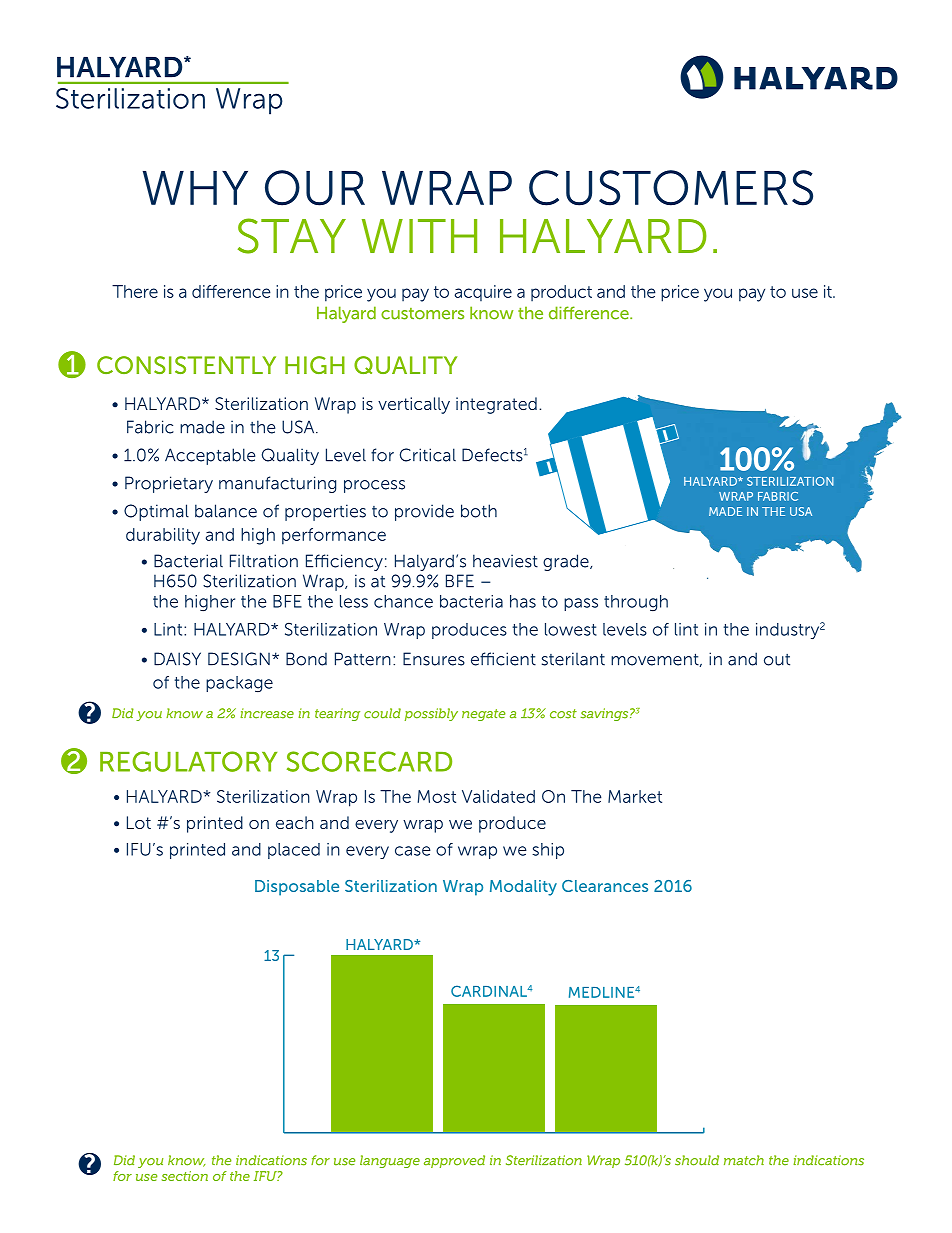 This image has height=1233, width=952. Describe the element at coordinates (635, 796) in the image. I see `Market` at that location.
